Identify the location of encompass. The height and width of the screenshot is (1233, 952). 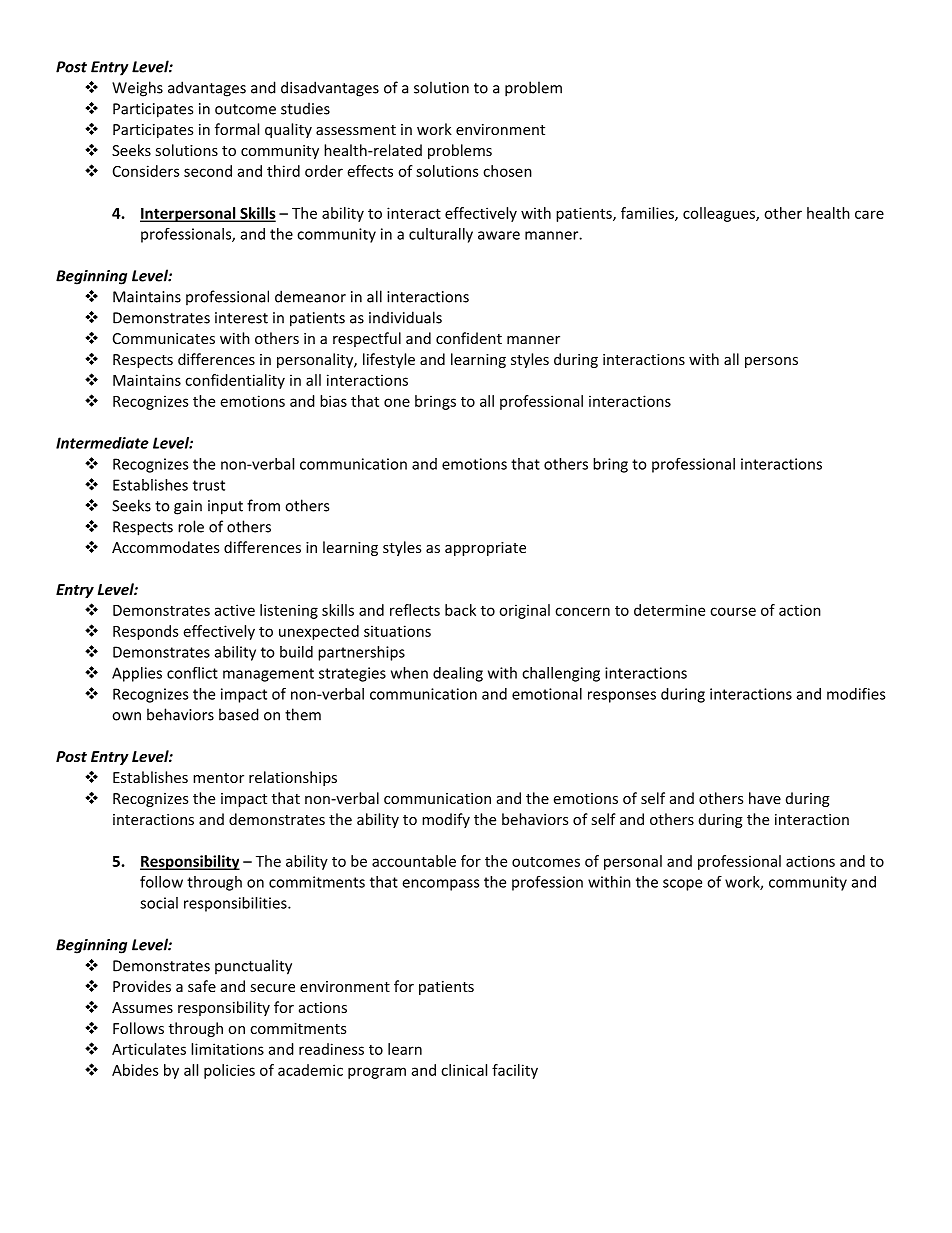
(440, 885).
